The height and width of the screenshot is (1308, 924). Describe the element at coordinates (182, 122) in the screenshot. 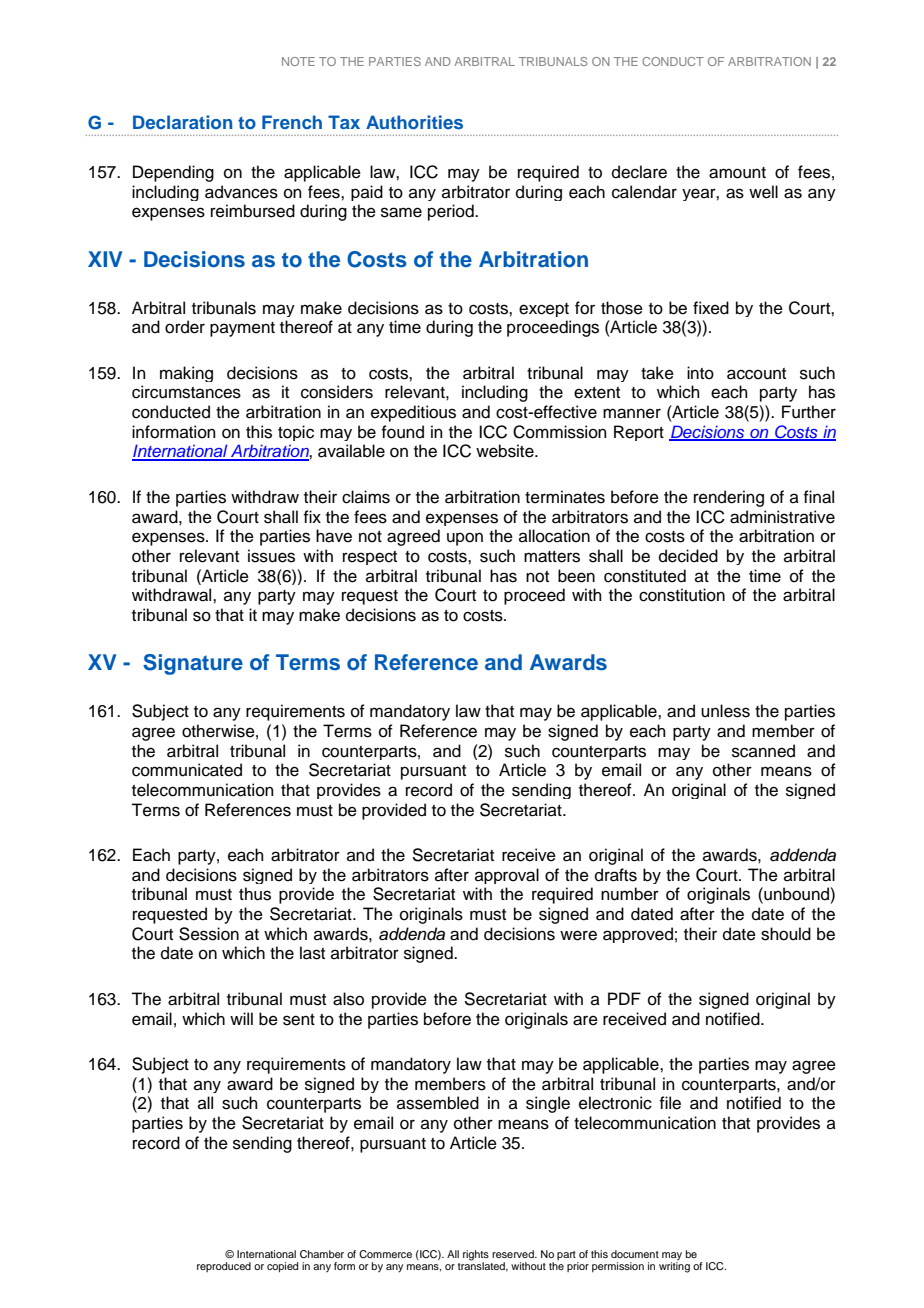

I see `Declaration` at that location.
